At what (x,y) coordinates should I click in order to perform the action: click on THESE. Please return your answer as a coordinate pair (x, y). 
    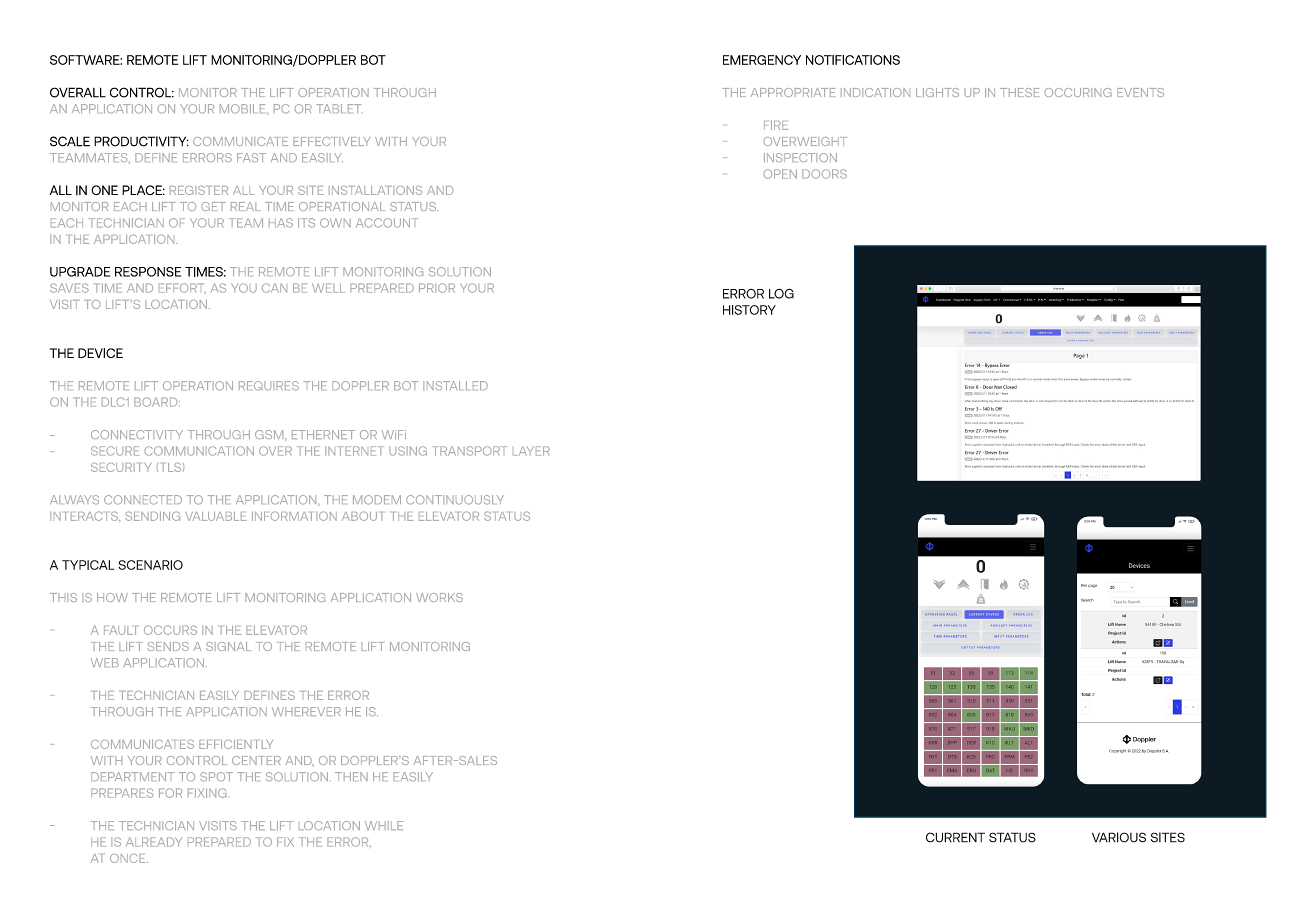
    Looking at the image, I should click on (1019, 92).
